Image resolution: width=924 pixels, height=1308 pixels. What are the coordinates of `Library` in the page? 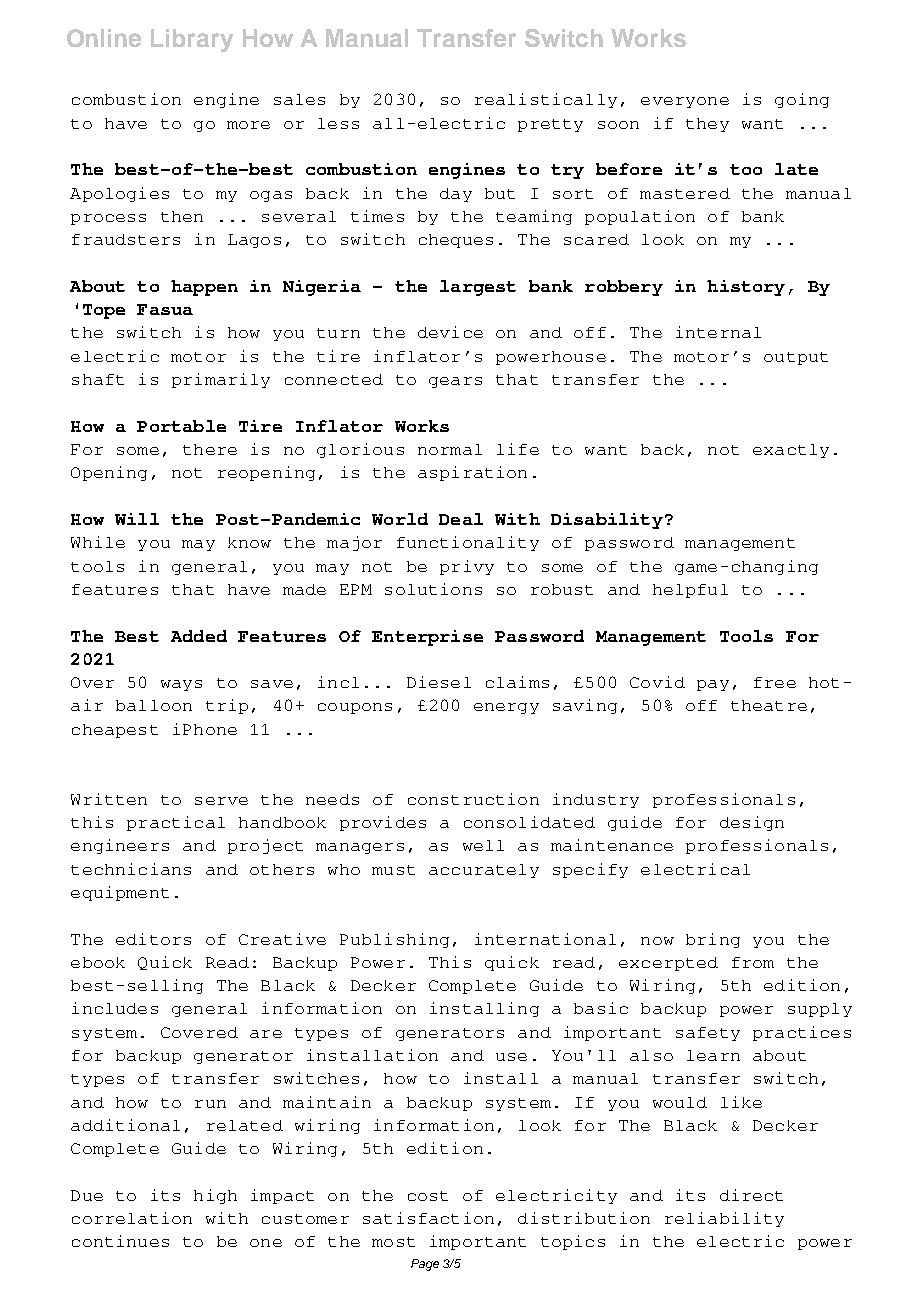 It's located at (192, 40).
